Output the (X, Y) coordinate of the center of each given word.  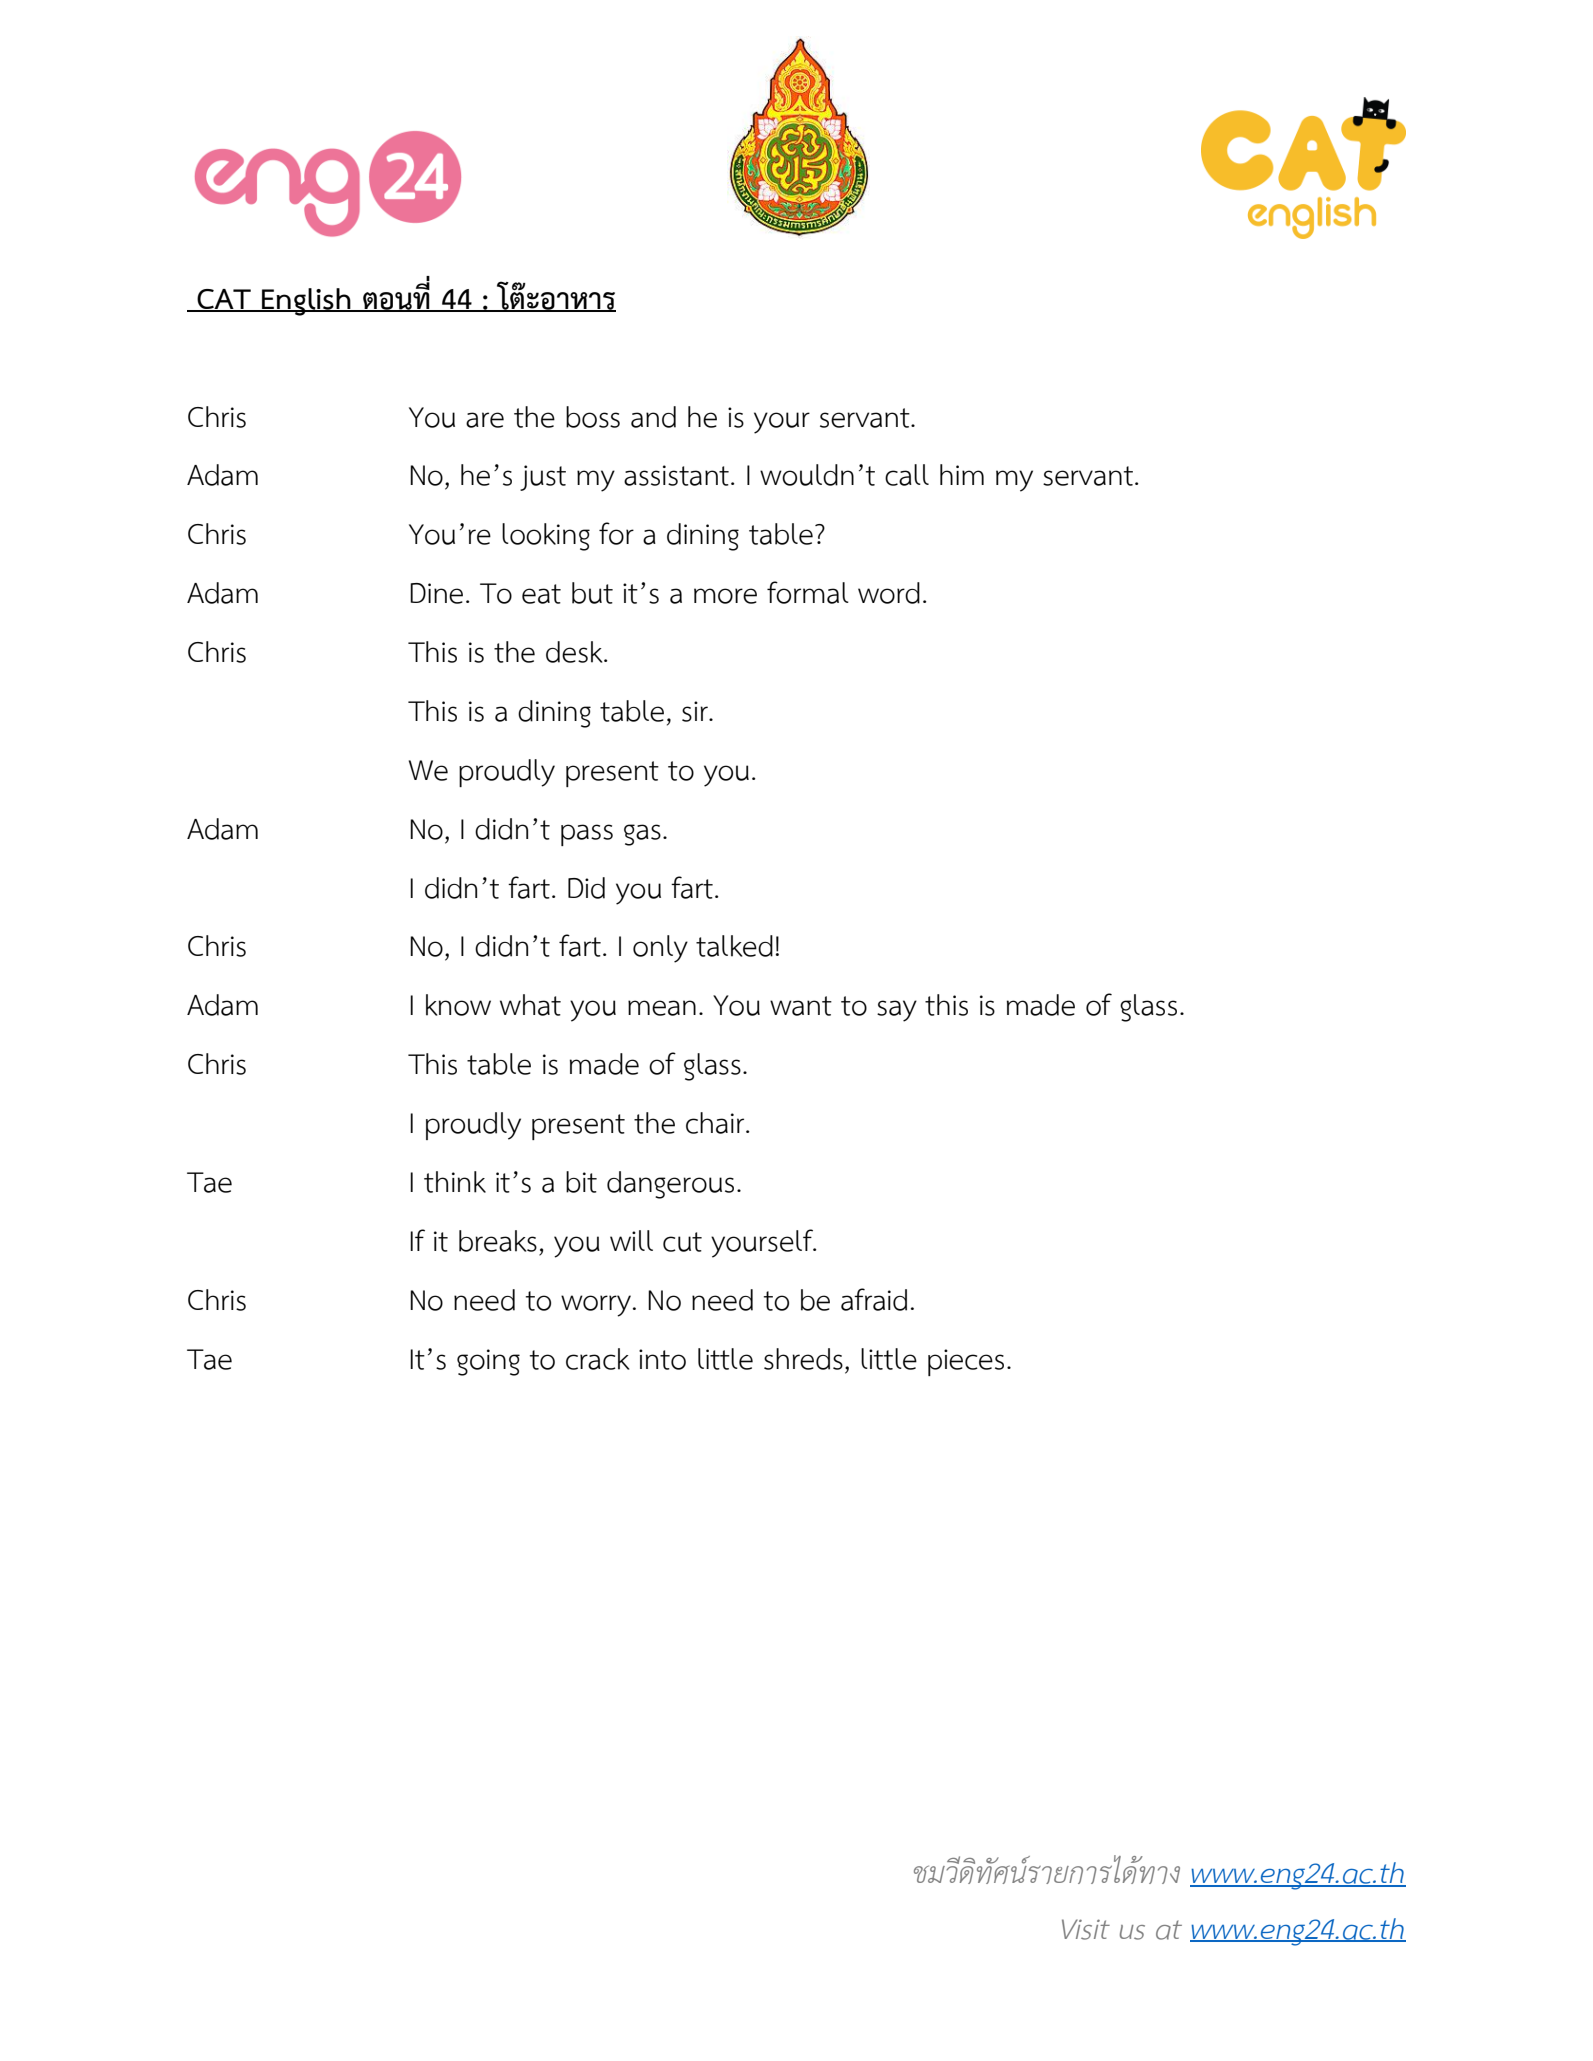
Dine (436, 593)
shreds (803, 1359)
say (897, 1011)
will (631, 1240)
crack (597, 1359)
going (488, 1362)
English (306, 302)
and (653, 417)
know (458, 1005)
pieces (966, 1362)
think (455, 1182)
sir (696, 711)
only (660, 949)
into (662, 1359)
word (889, 593)
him (962, 474)
